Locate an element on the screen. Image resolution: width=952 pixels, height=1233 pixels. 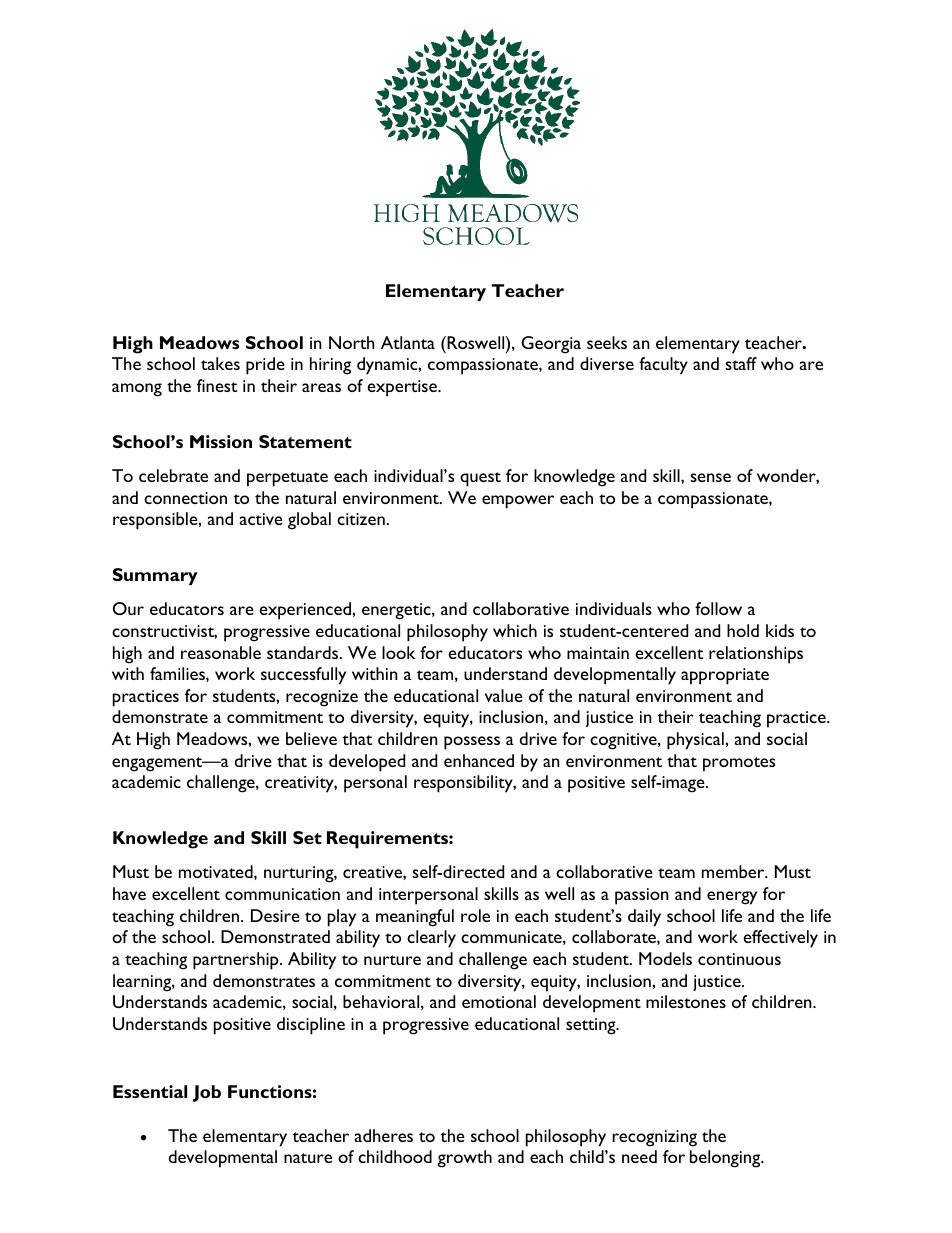
energetic is located at coordinates (397, 611).
